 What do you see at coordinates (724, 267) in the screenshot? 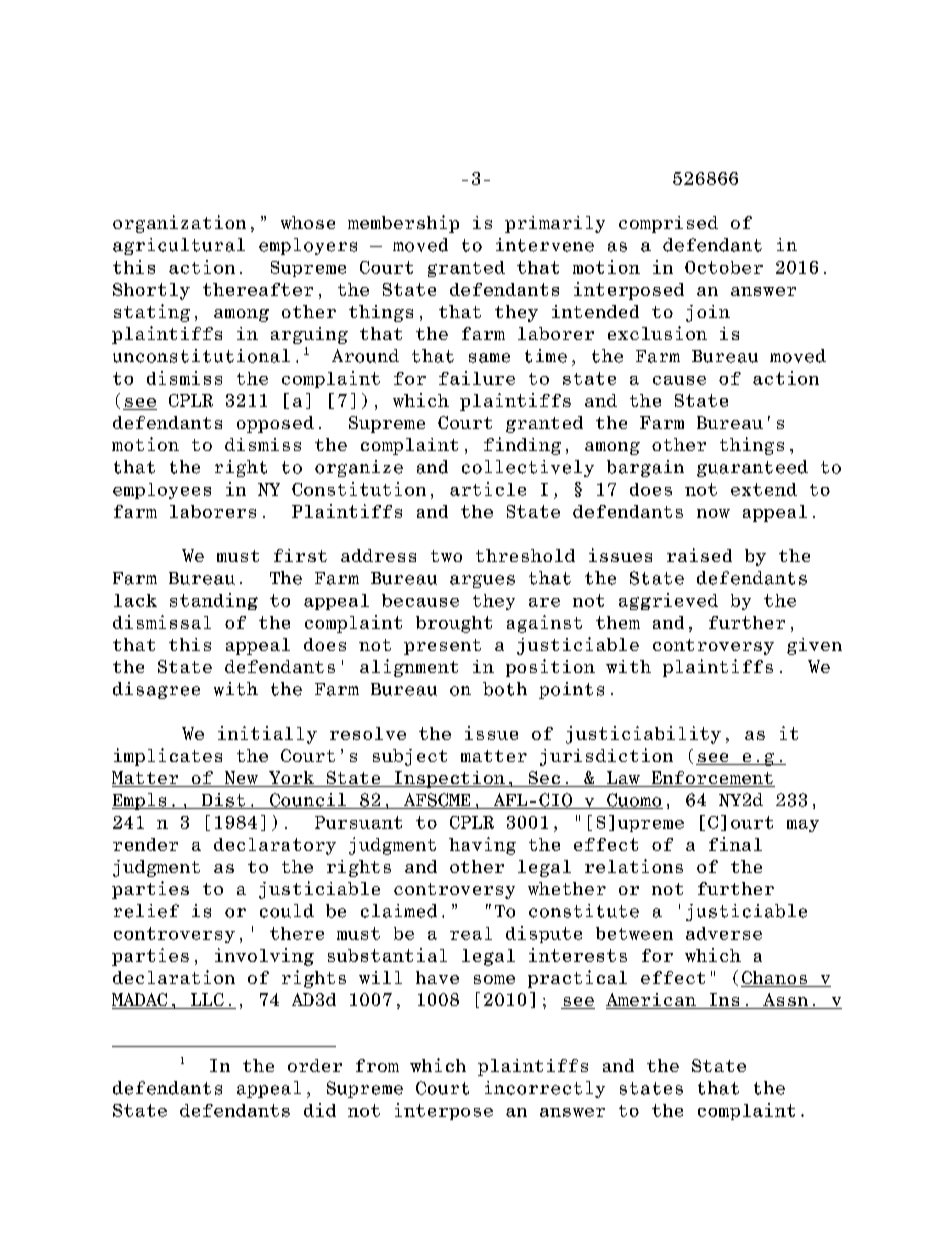
I see `October` at bounding box center [724, 267].
